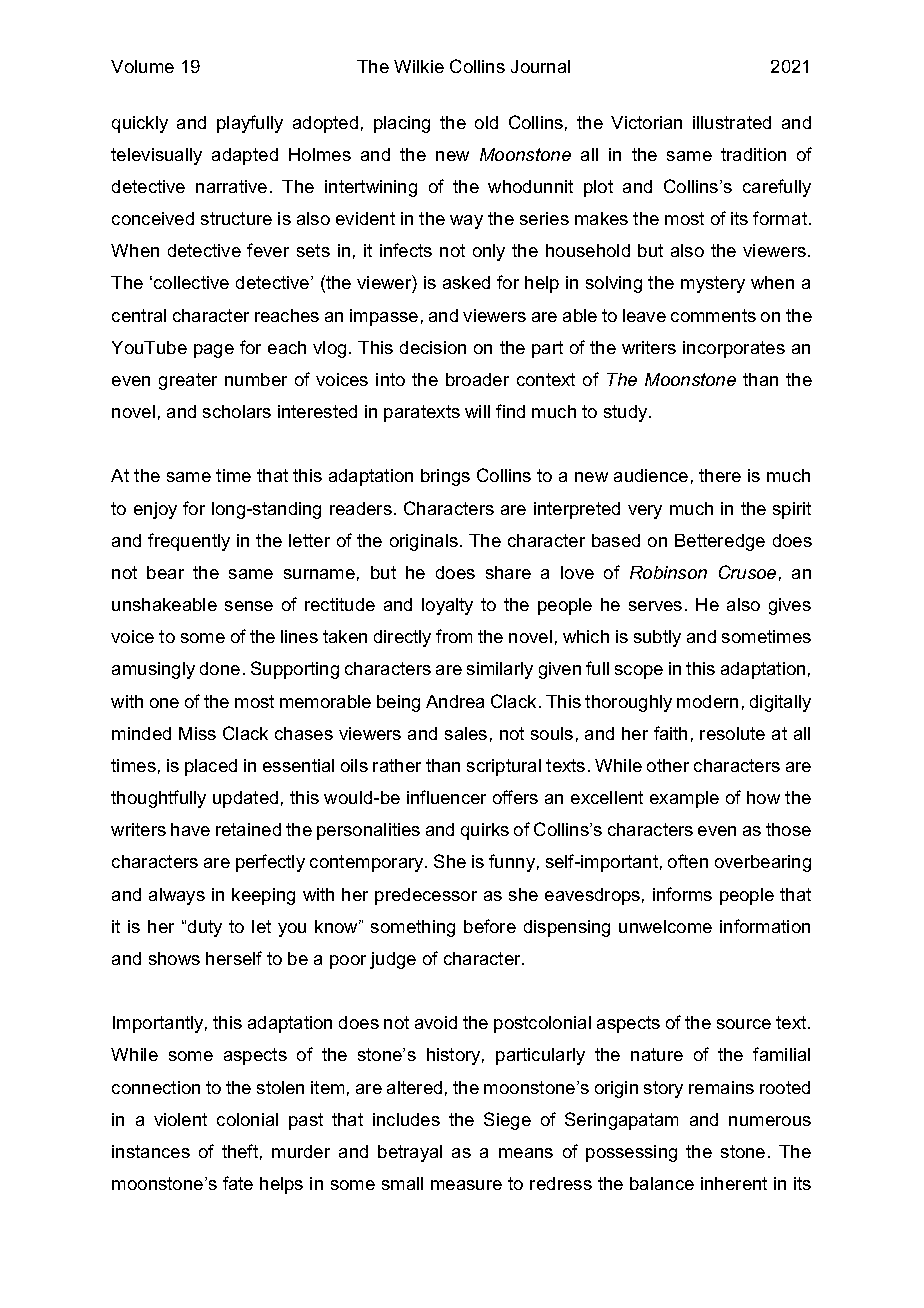 Image resolution: width=924 pixels, height=1308 pixels. Describe the element at coordinates (214, 351) in the screenshot. I see `page` at that location.
